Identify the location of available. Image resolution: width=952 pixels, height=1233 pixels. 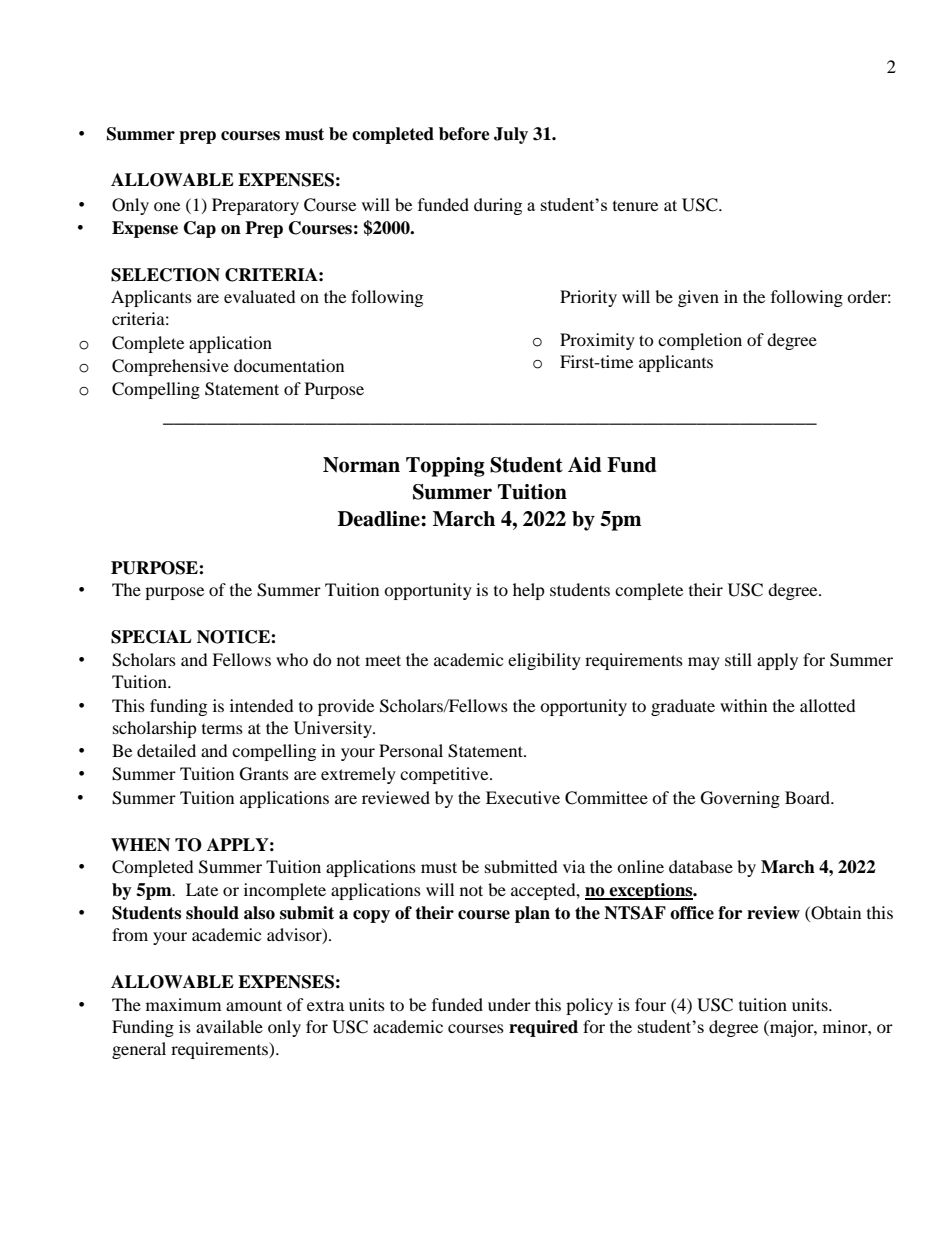
(229, 1026).
